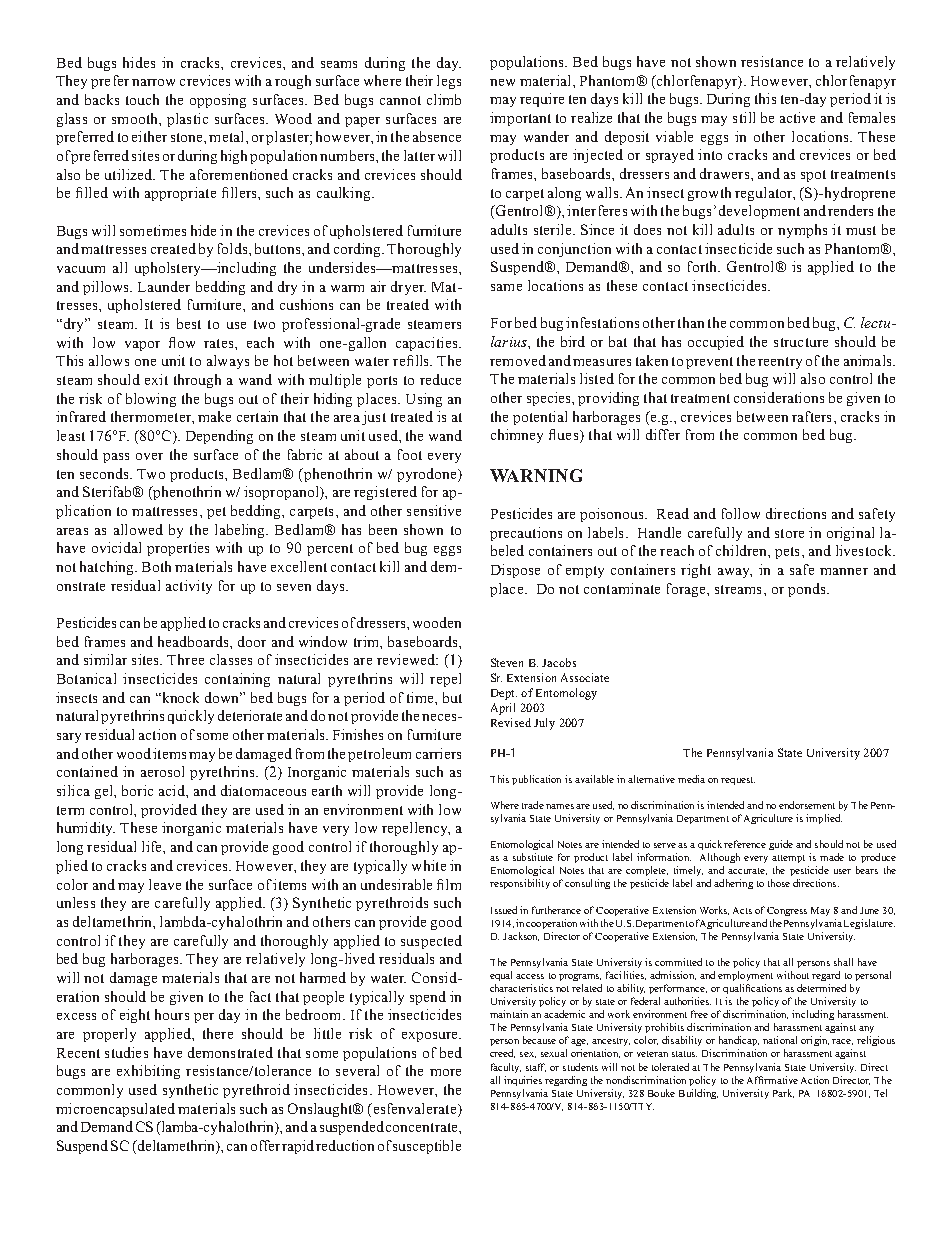 Image resolution: width=952 pixels, height=1233 pixels. What do you see at coordinates (811, 416) in the page?
I see `rafters` at bounding box center [811, 416].
